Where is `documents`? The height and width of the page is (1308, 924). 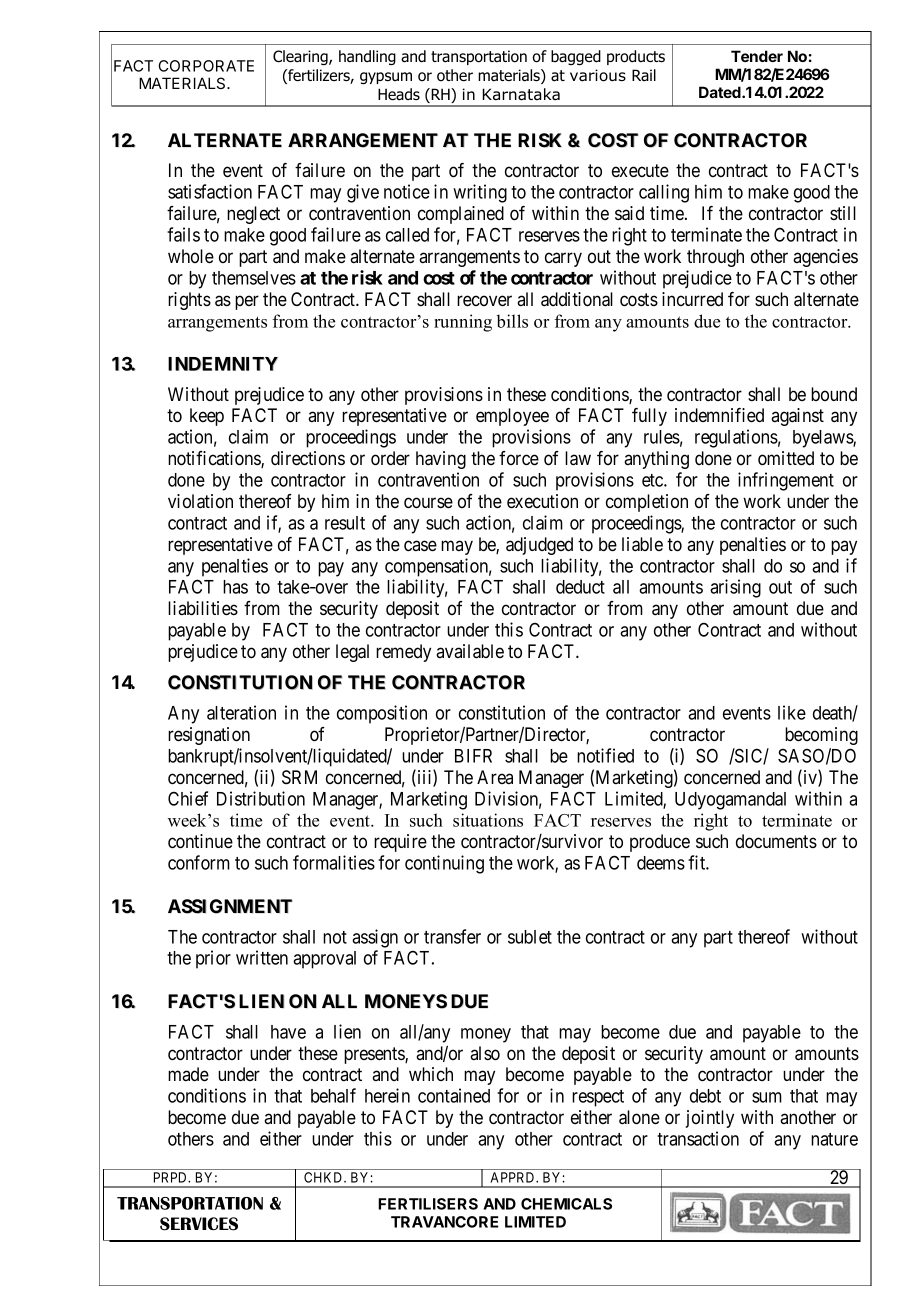 documents is located at coordinates (776, 841).
